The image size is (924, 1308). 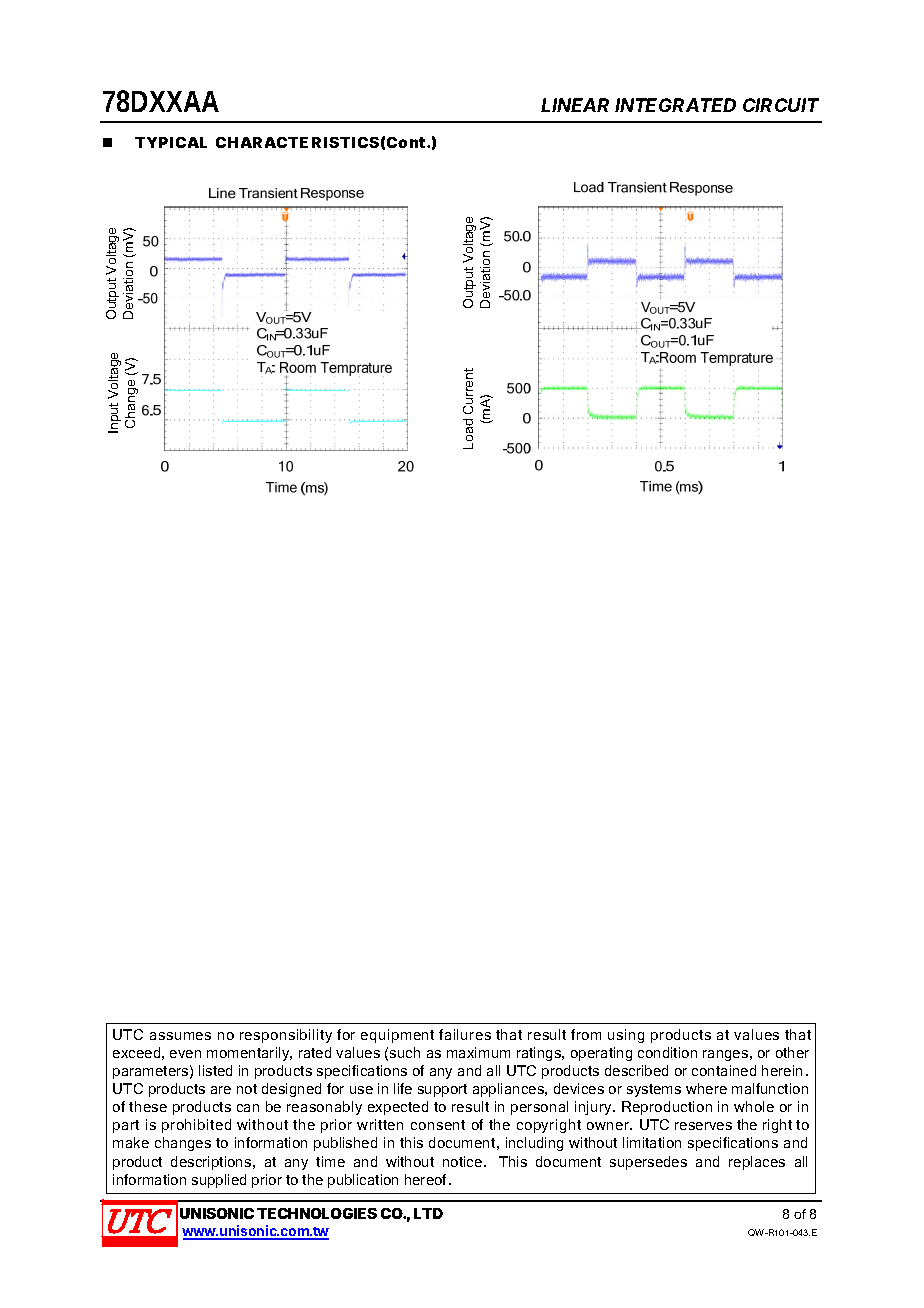 I want to click on other, so click(x=792, y=1052).
